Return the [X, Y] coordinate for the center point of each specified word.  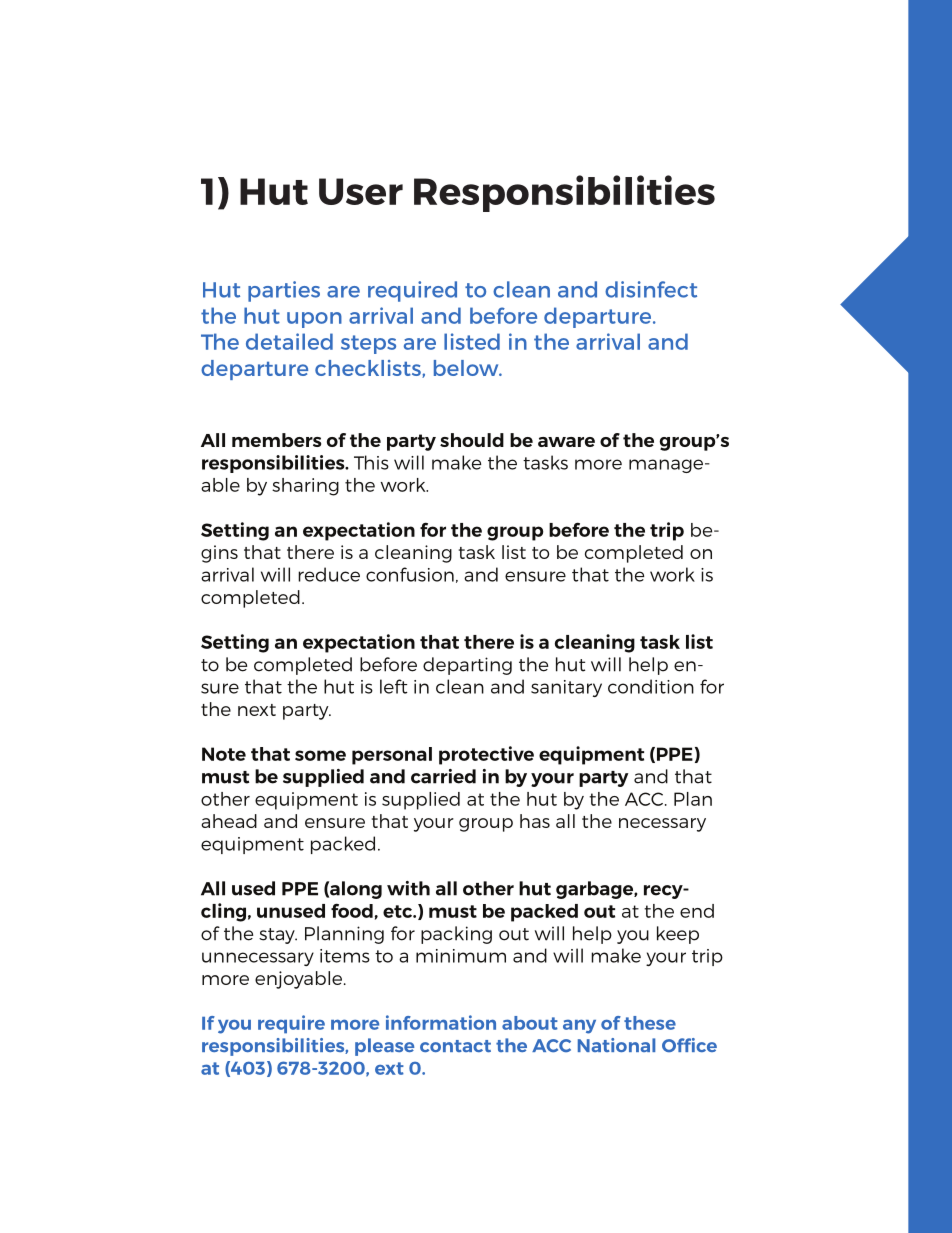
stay [278, 936]
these [650, 1023]
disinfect [651, 289]
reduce [329, 574]
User [361, 191]
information [441, 1022]
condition [651, 686]
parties [284, 291]
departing [467, 666]
